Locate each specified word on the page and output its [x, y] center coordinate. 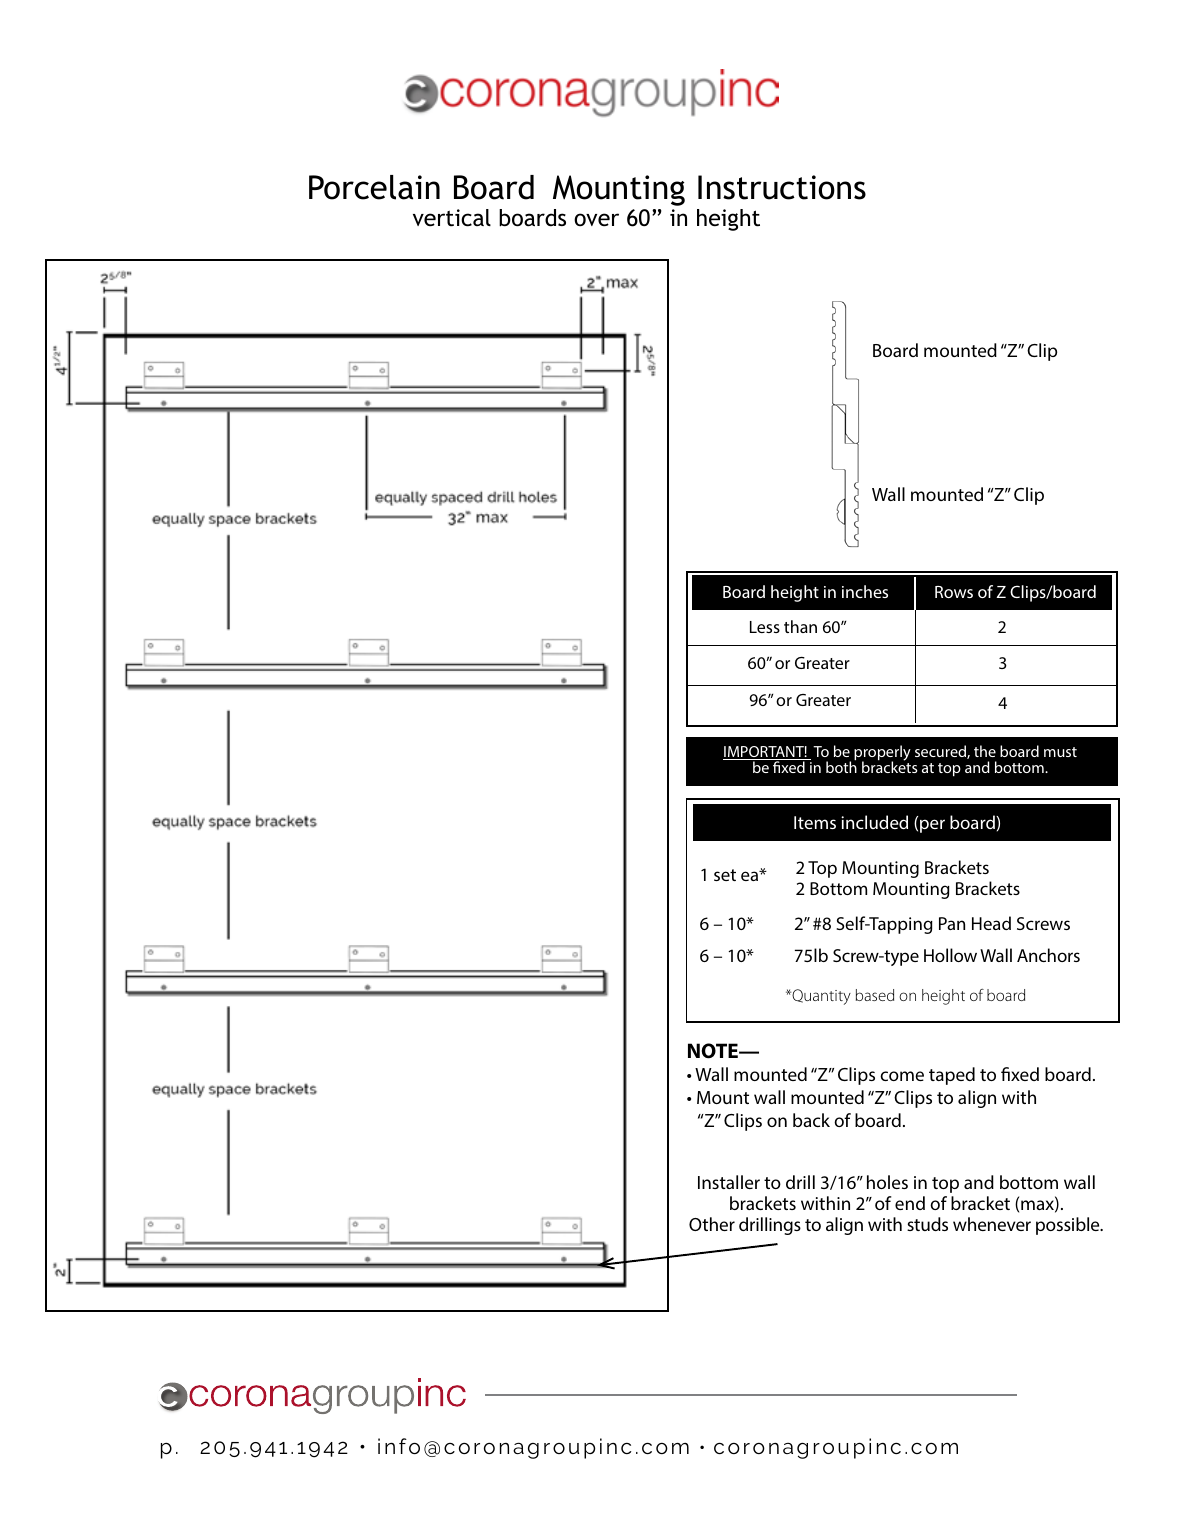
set [725, 875]
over [596, 219]
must [1060, 752]
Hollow [950, 955]
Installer [729, 1182]
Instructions [782, 187]
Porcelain [374, 187]
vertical [452, 218]
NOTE [714, 1051]
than [800, 626]
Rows [954, 592]
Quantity [820, 997]
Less [765, 627]
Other [712, 1224]
